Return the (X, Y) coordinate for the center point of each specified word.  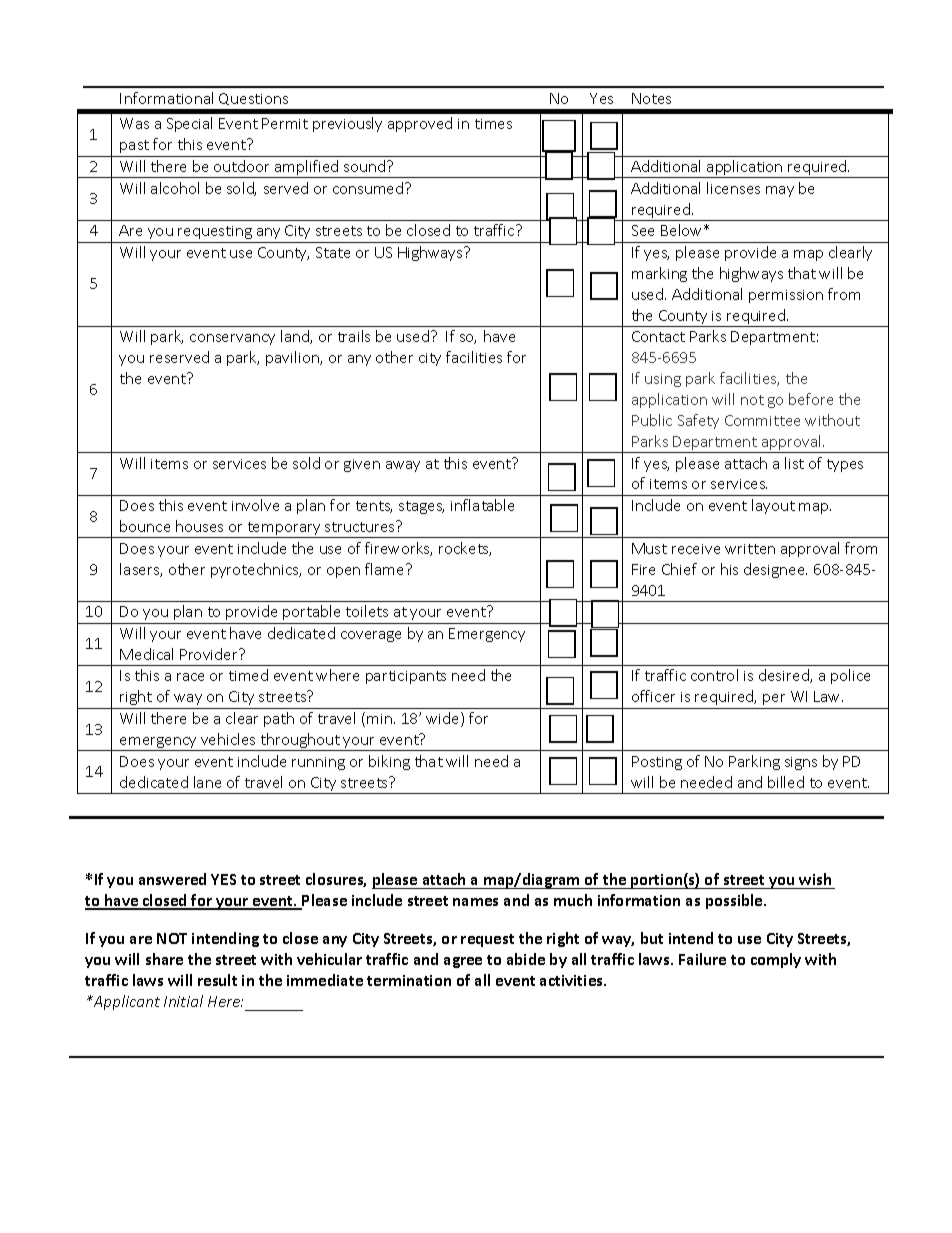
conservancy (232, 339)
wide (444, 719)
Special (189, 124)
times (493, 124)
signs (801, 763)
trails (354, 336)
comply (776, 960)
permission (786, 296)
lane (207, 782)
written (750, 549)
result (217, 980)
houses (199, 526)
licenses (733, 188)
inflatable (482, 505)
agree (463, 962)
